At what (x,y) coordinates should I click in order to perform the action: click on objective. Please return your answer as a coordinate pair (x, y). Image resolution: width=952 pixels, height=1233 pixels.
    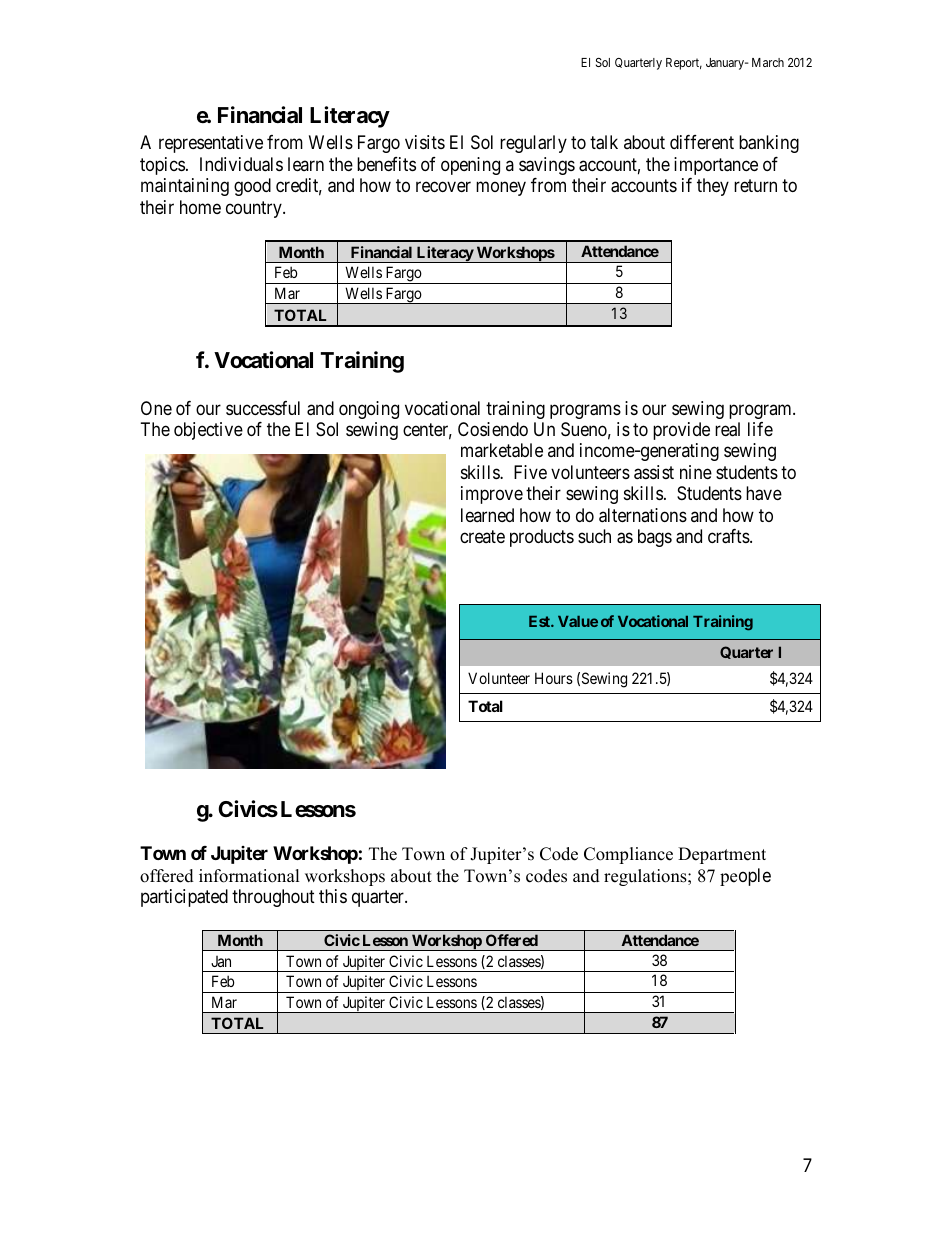
    Looking at the image, I should click on (208, 431).
